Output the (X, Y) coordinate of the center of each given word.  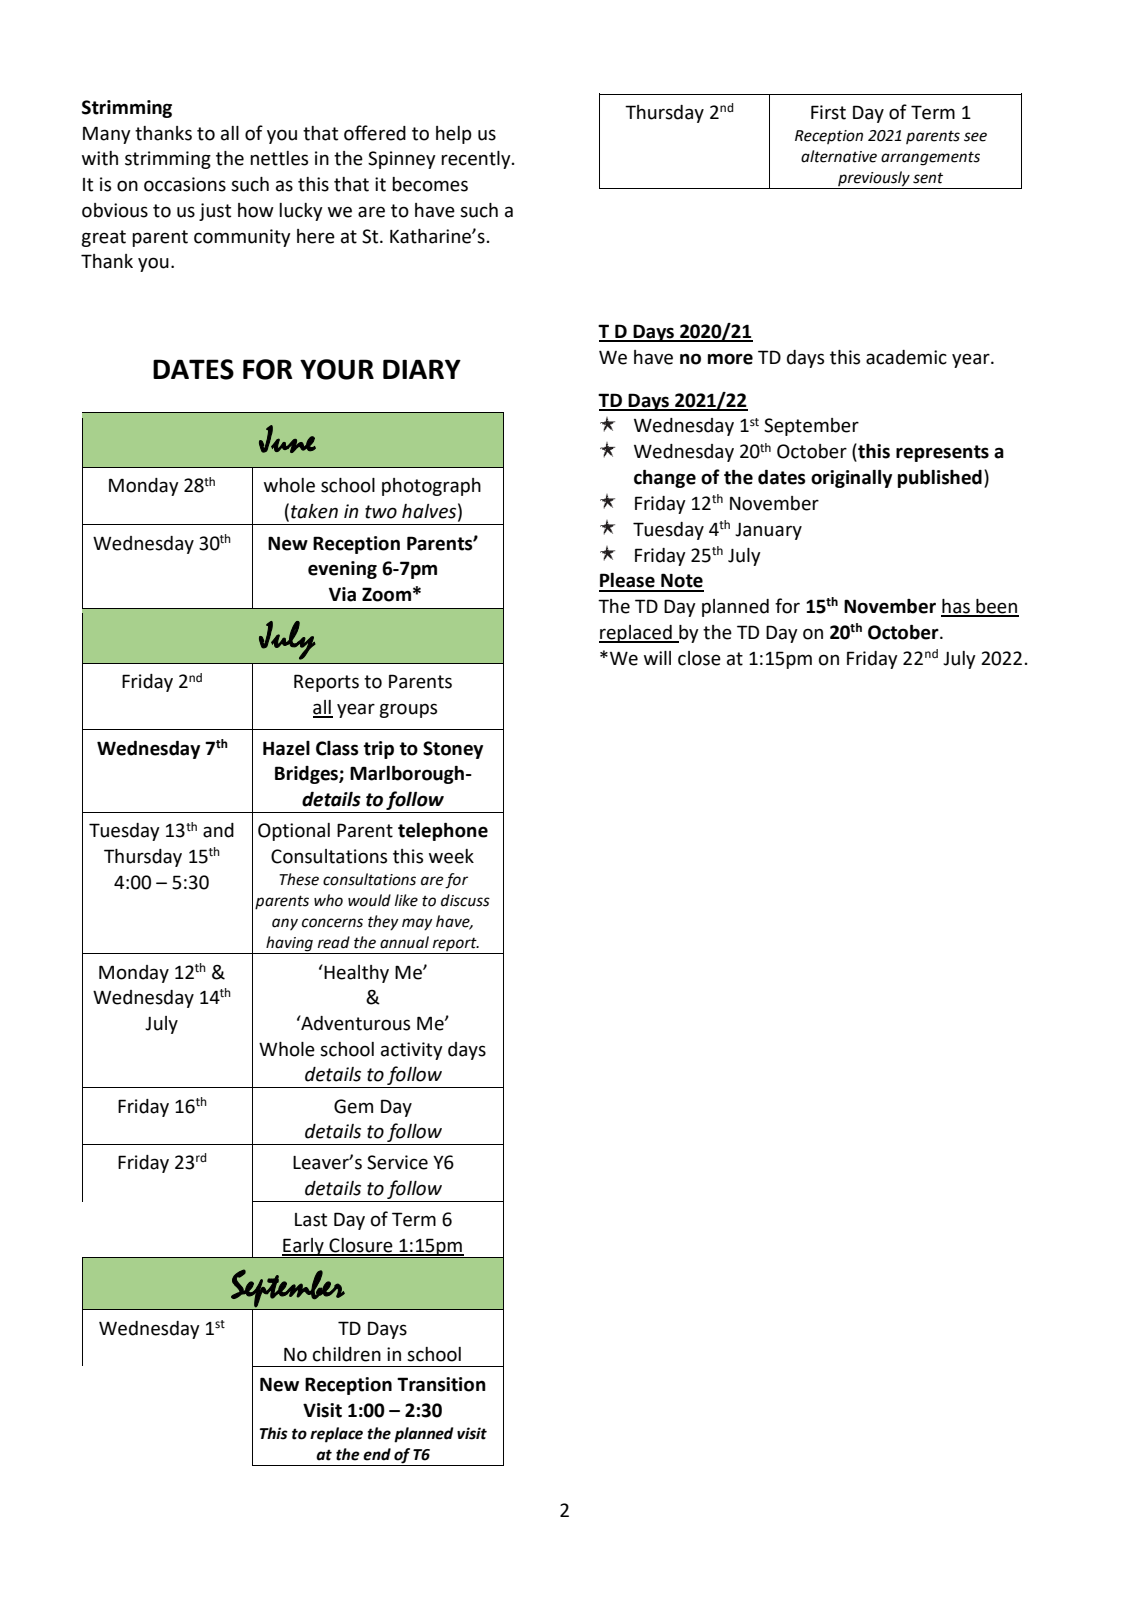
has (956, 607)
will (657, 658)
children (347, 1354)
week (451, 856)
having (289, 945)
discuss (465, 900)
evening (342, 570)
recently (477, 160)
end (377, 1454)
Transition (441, 1384)
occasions (185, 184)
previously (874, 180)
